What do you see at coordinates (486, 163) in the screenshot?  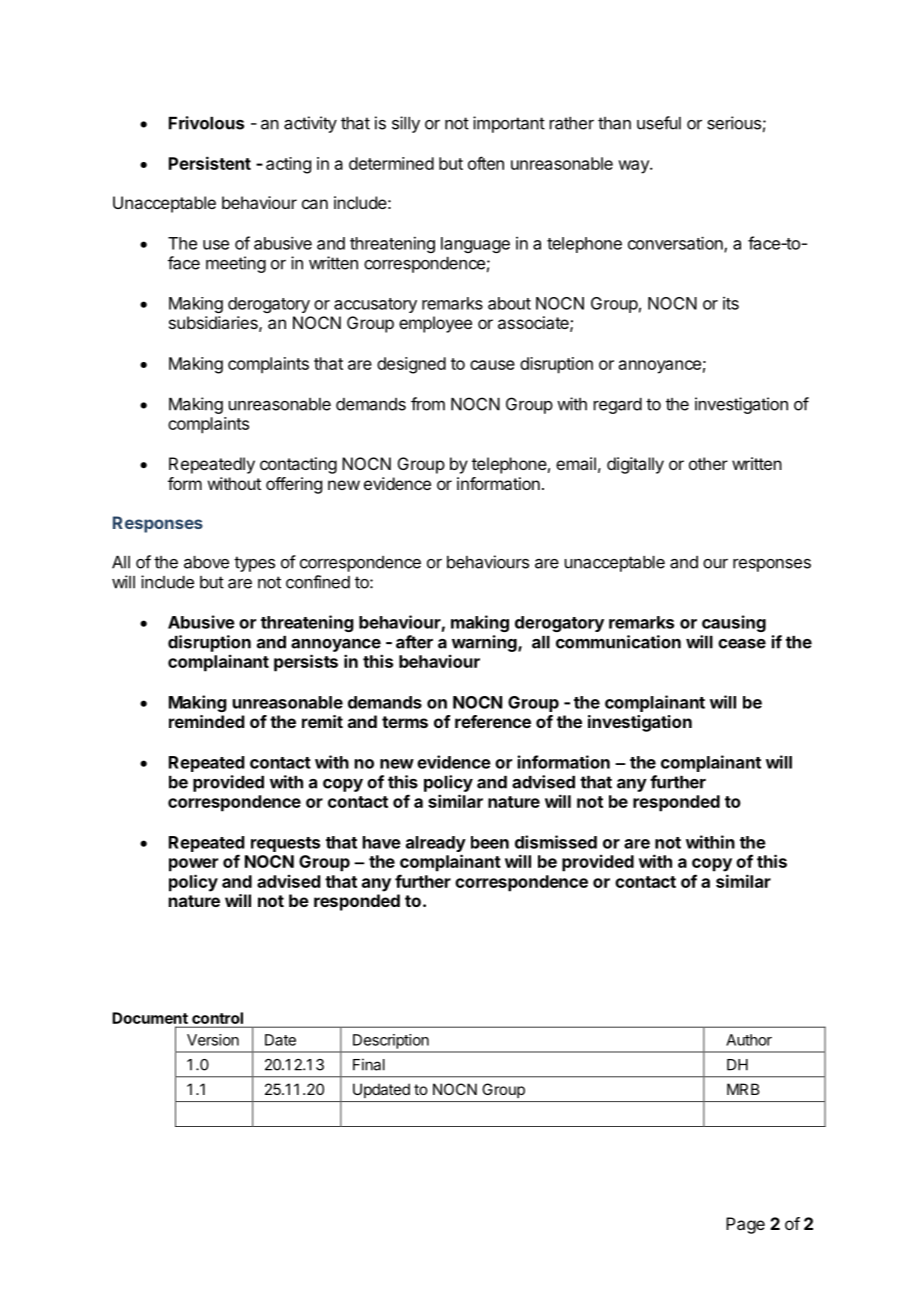 I see `often` at bounding box center [486, 163].
